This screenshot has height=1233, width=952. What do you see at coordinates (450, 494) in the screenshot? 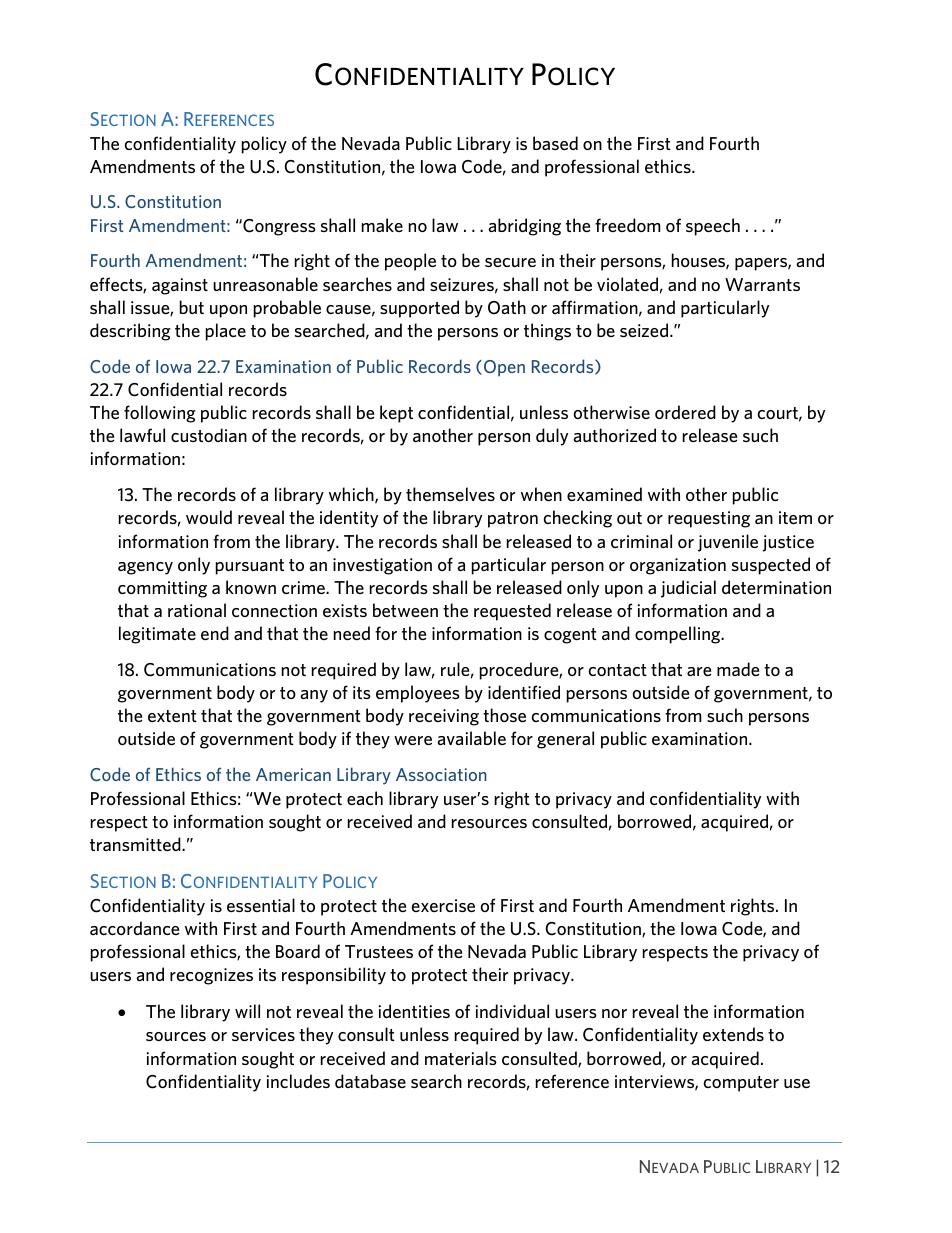
I see `themselves` at bounding box center [450, 494].
